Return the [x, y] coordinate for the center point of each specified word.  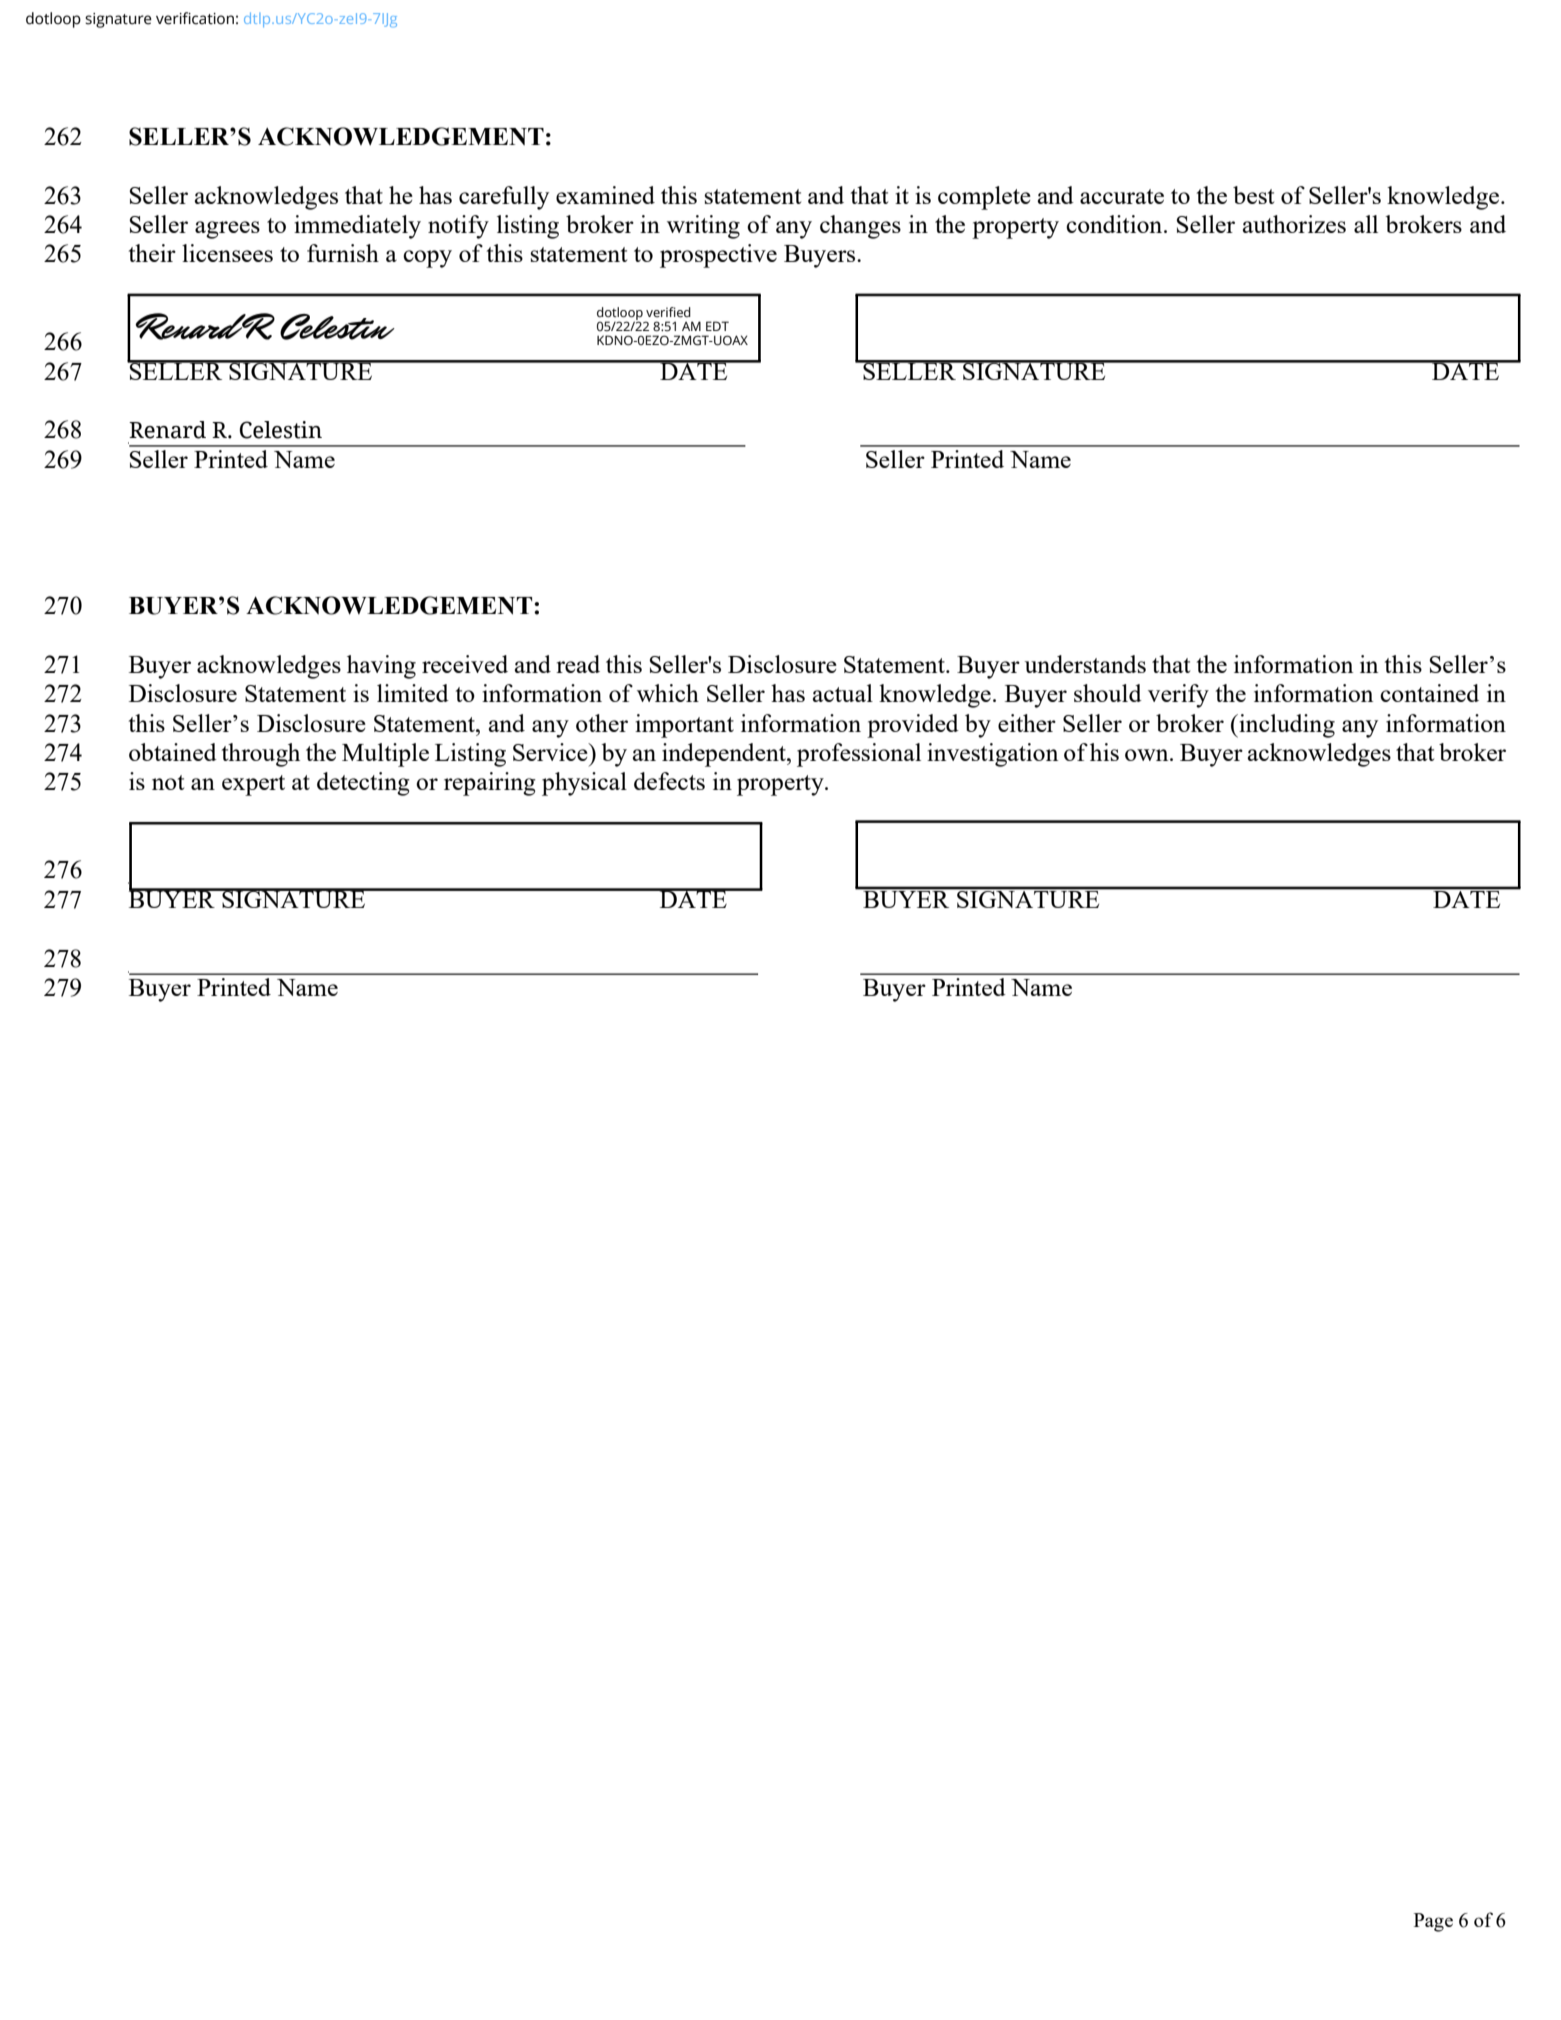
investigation [992, 755]
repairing [490, 784]
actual [843, 693]
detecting [363, 784]
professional [859, 755]
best [1253, 195]
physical [584, 784]
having [381, 667]
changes [860, 227]
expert [253, 785]
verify [1178, 696]
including [1286, 726]
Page [1433, 1922]
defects [669, 781]
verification [195, 18]
